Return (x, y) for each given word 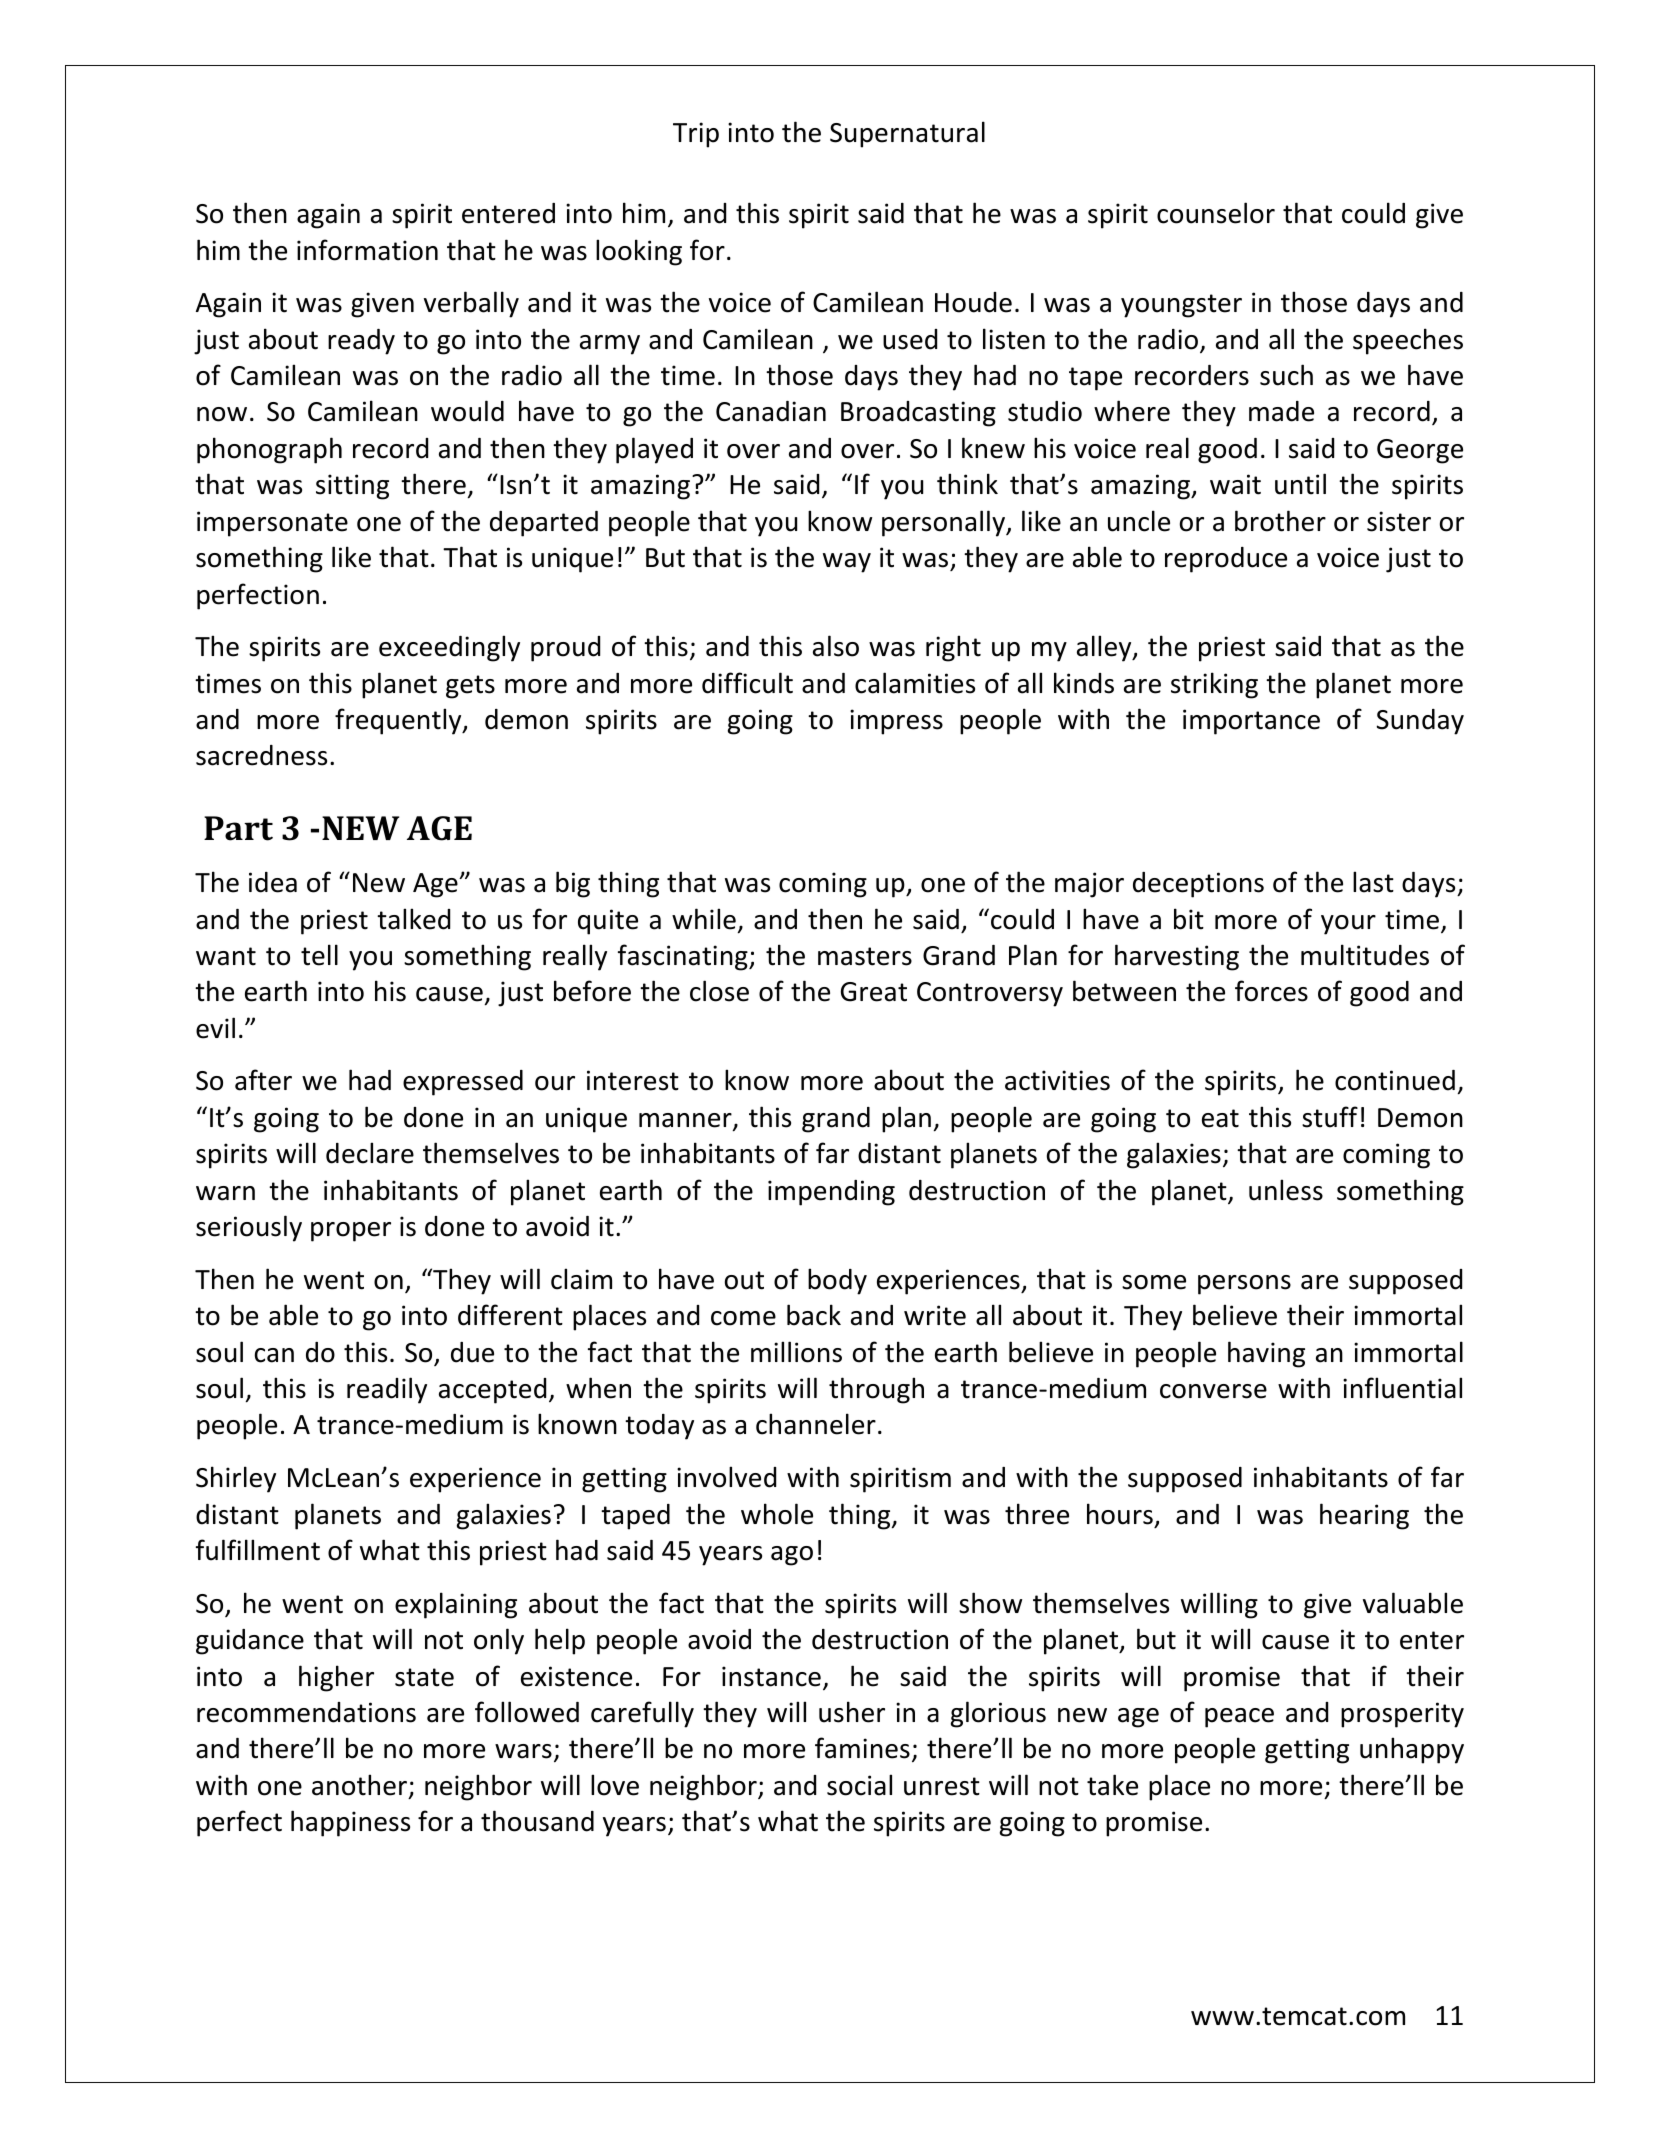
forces (1271, 991)
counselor (1216, 213)
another (359, 1785)
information (367, 250)
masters (865, 956)
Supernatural (907, 134)
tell (319, 955)
